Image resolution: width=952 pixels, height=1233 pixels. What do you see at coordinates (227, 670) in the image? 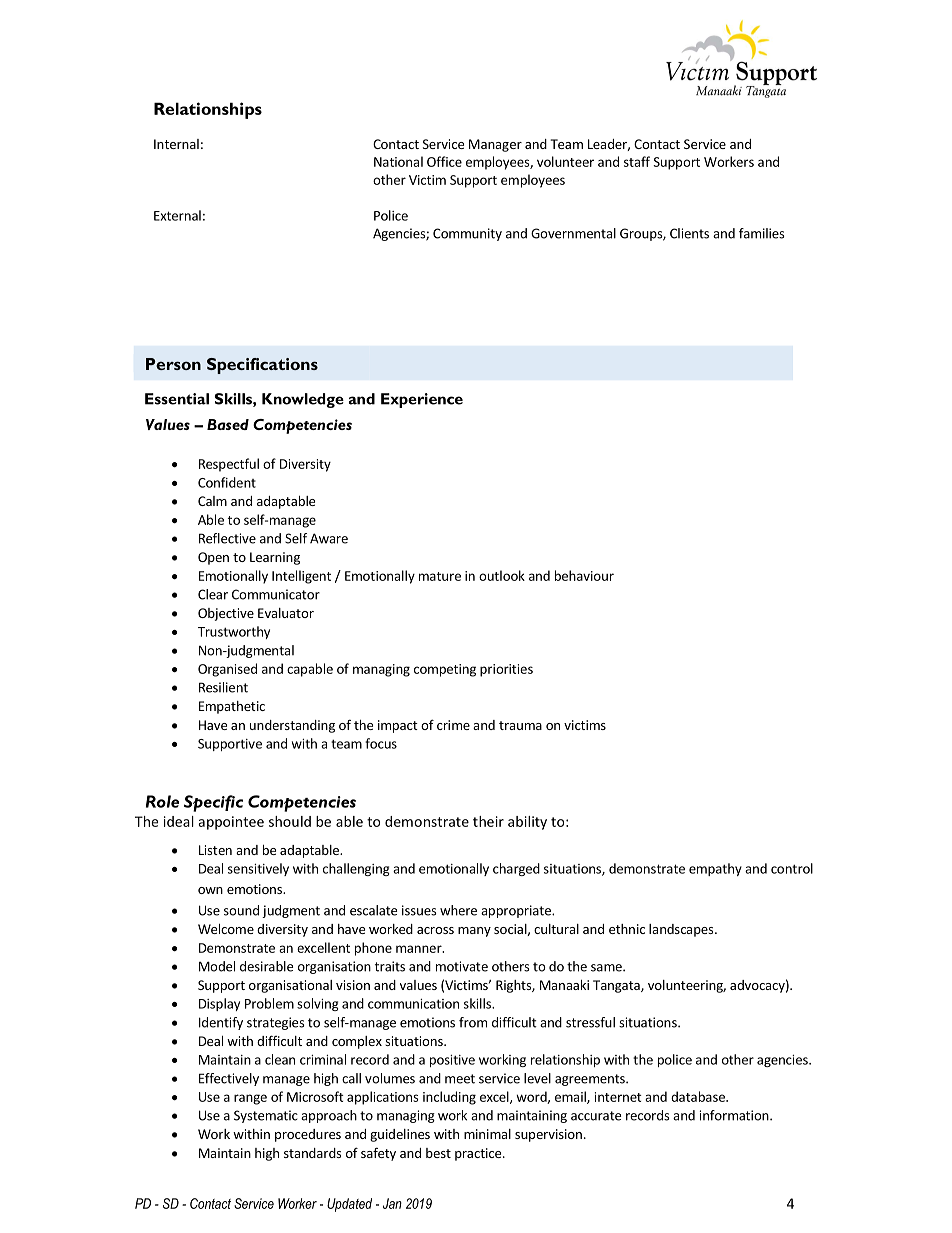
I see `Organised` at bounding box center [227, 670].
